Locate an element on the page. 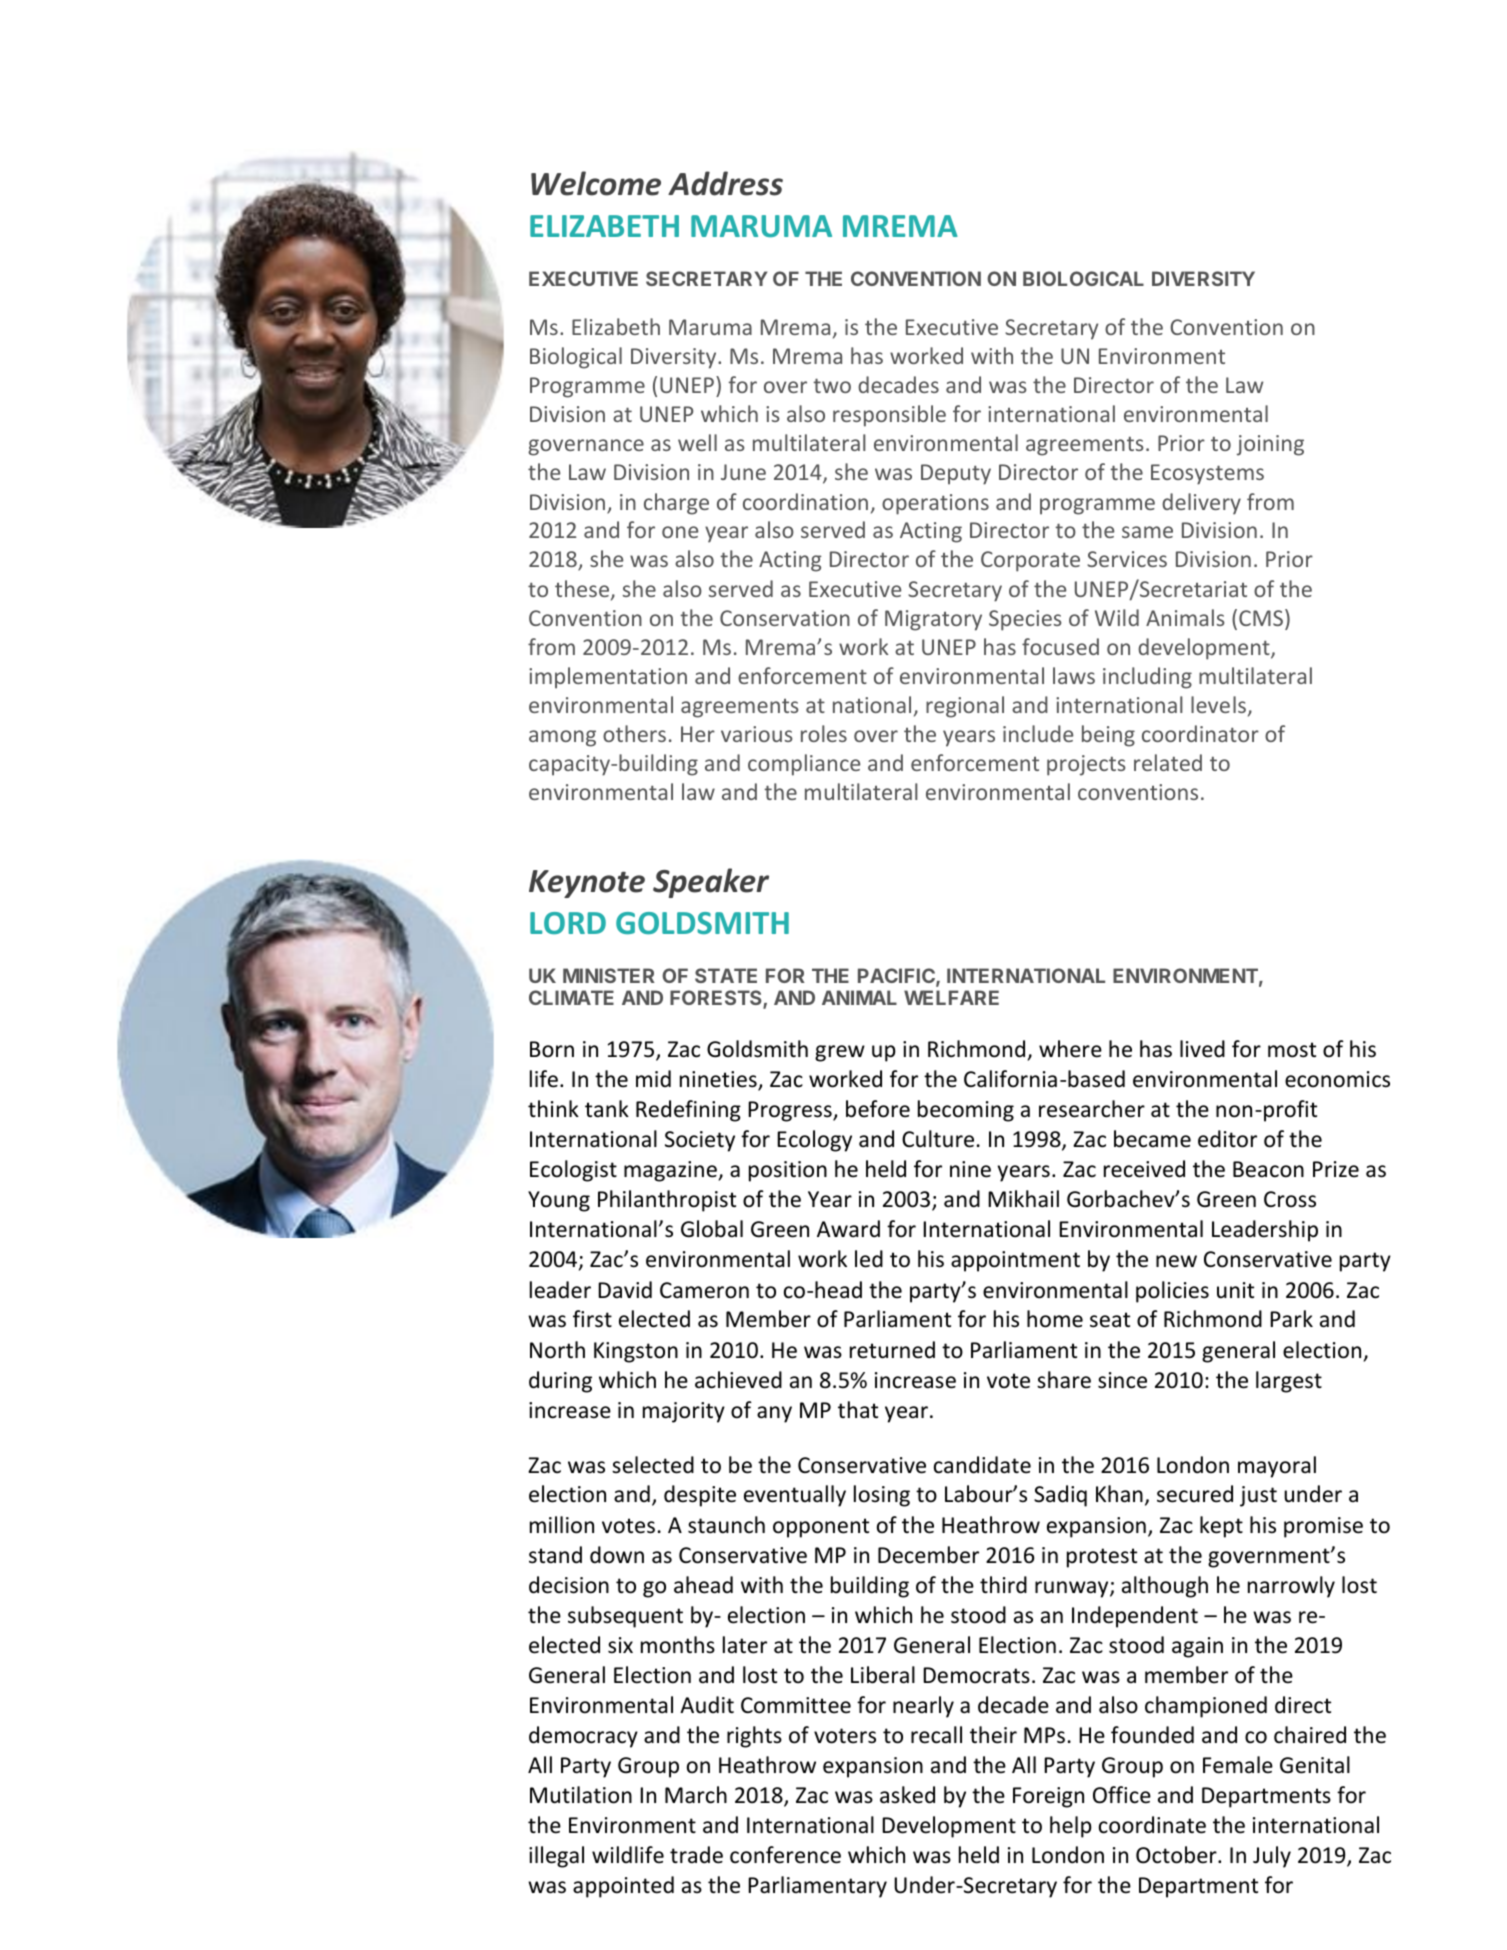 Image resolution: width=1507 pixels, height=1950 pixels. appointed is located at coordinates (623, 1887).
